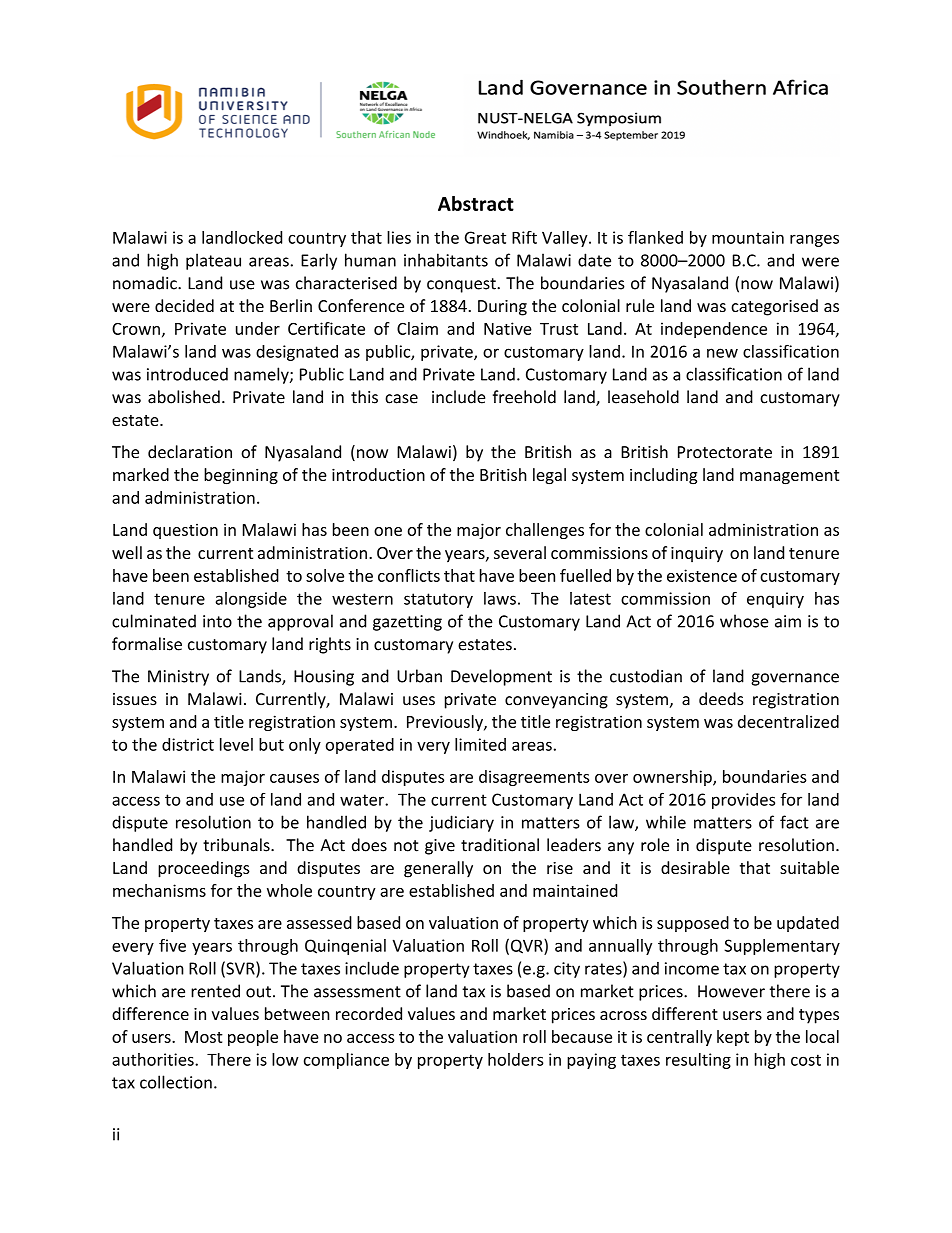 Image resolution: width=952 pixels, height=1233 pixels. I want to click on question, so click(185, 531).
